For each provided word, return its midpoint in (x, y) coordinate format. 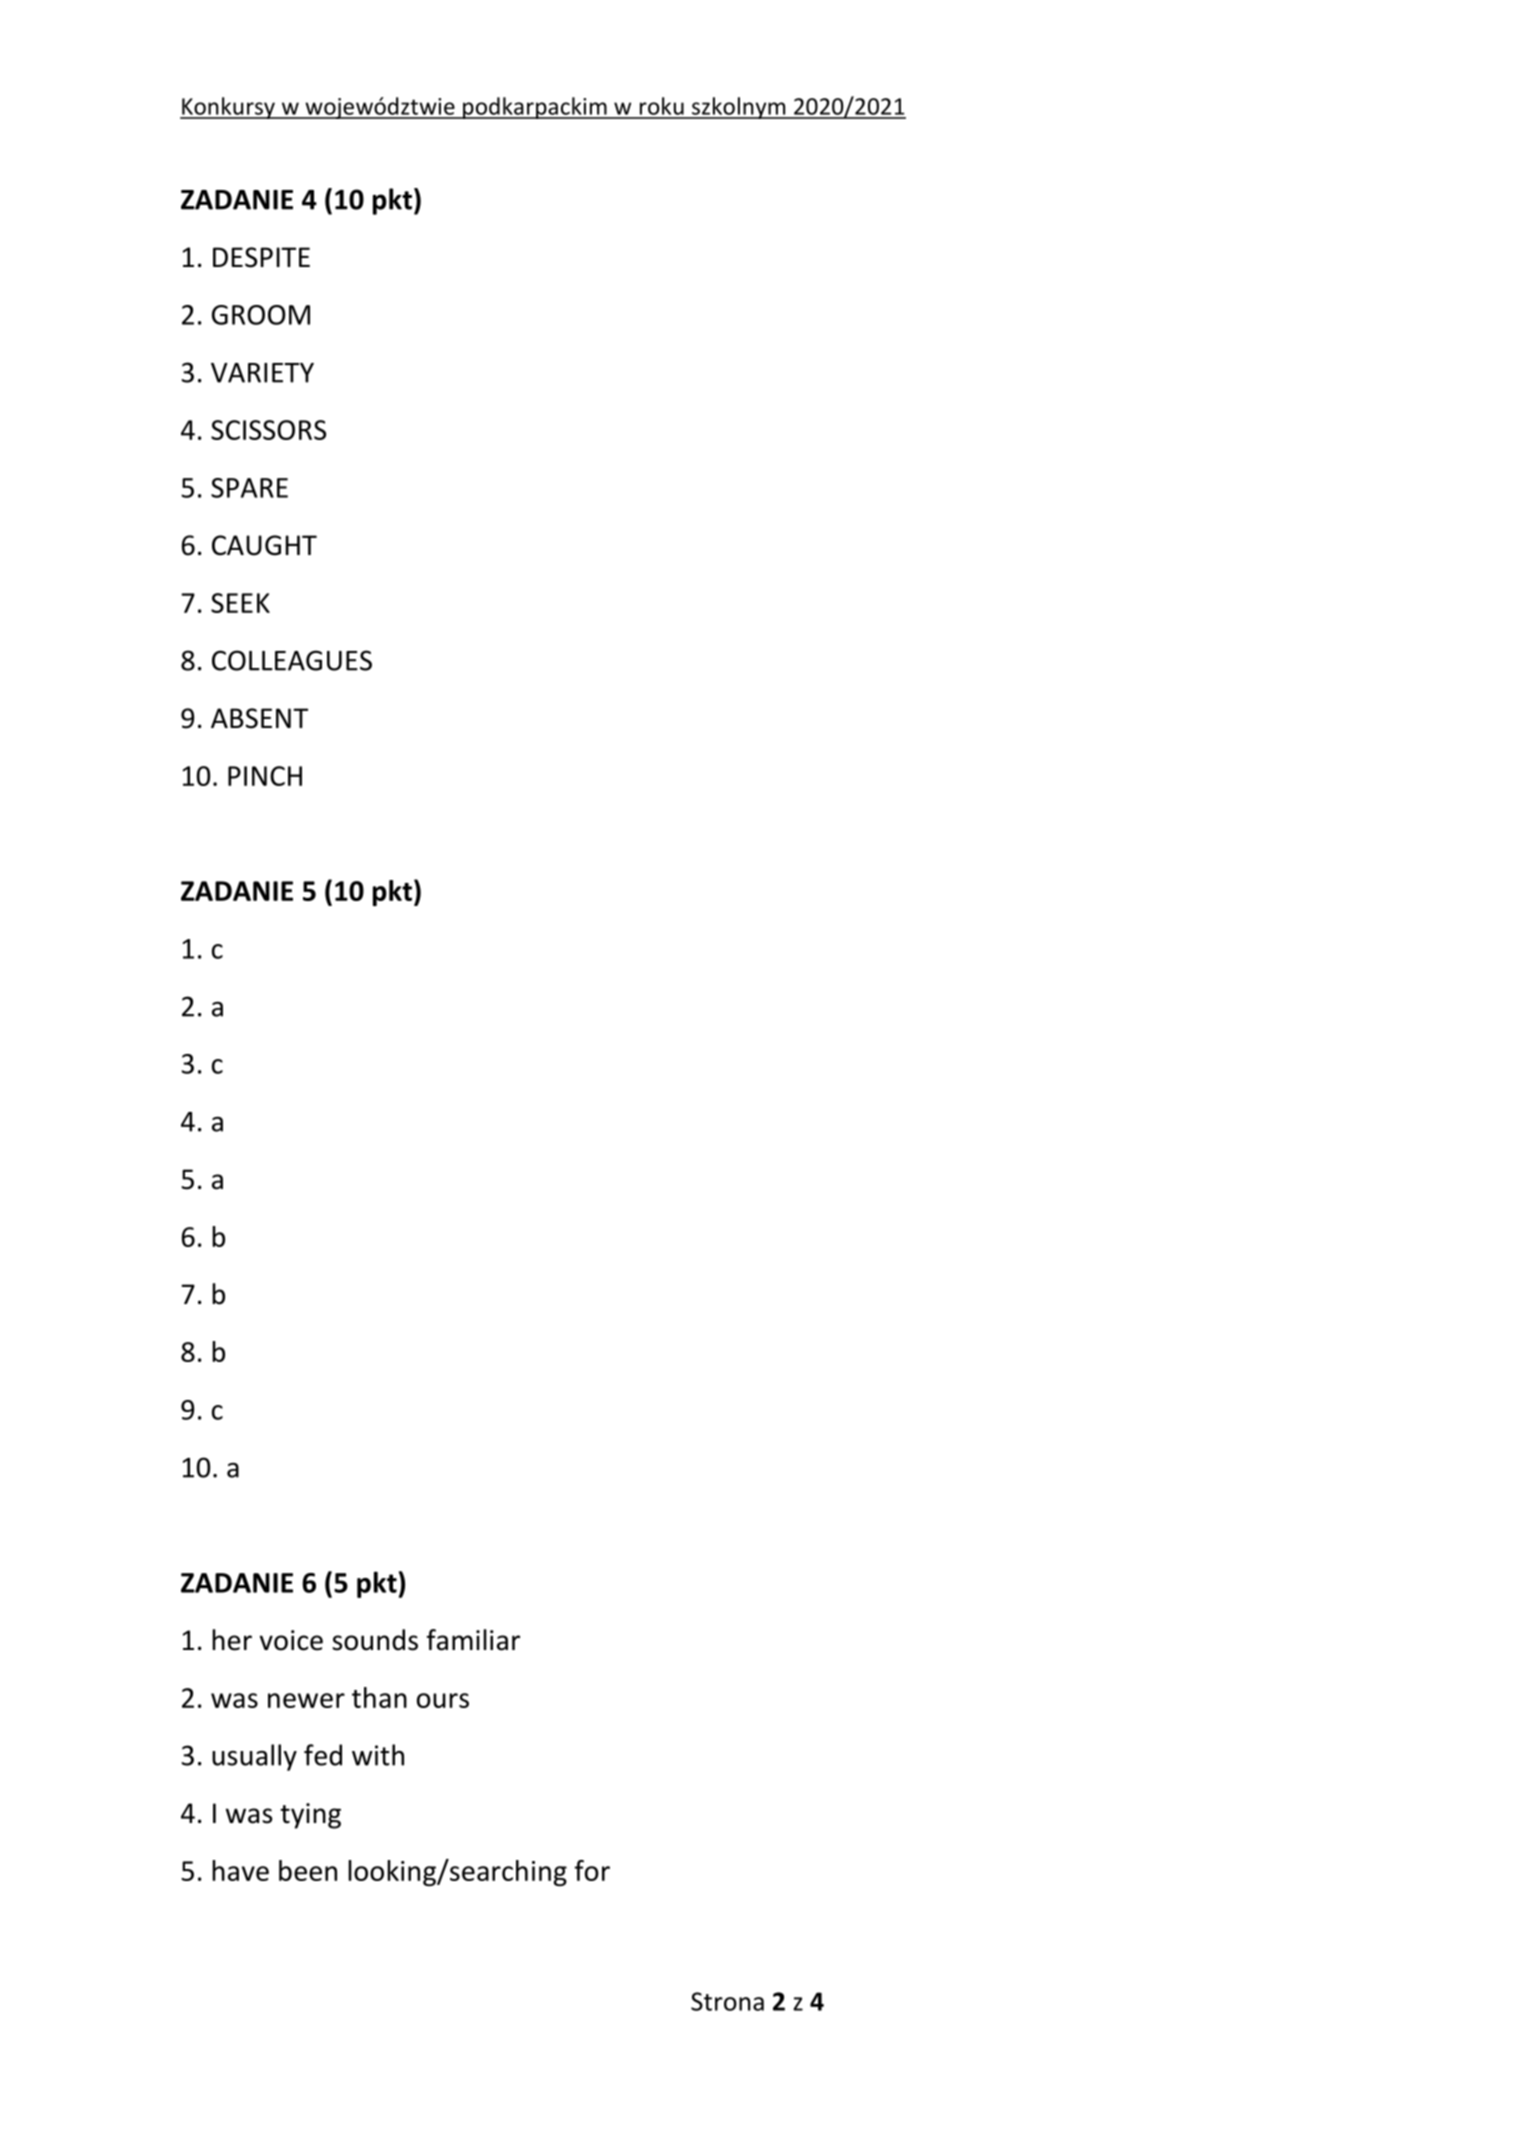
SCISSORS (268, 430)
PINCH (265, 776)
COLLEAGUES (292, 660)
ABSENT (259, 718)
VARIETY (262, 373)
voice (291, 1640)
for (592, 1870)
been (308, 1870)
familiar (473, 1640)
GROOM (261, 315)
